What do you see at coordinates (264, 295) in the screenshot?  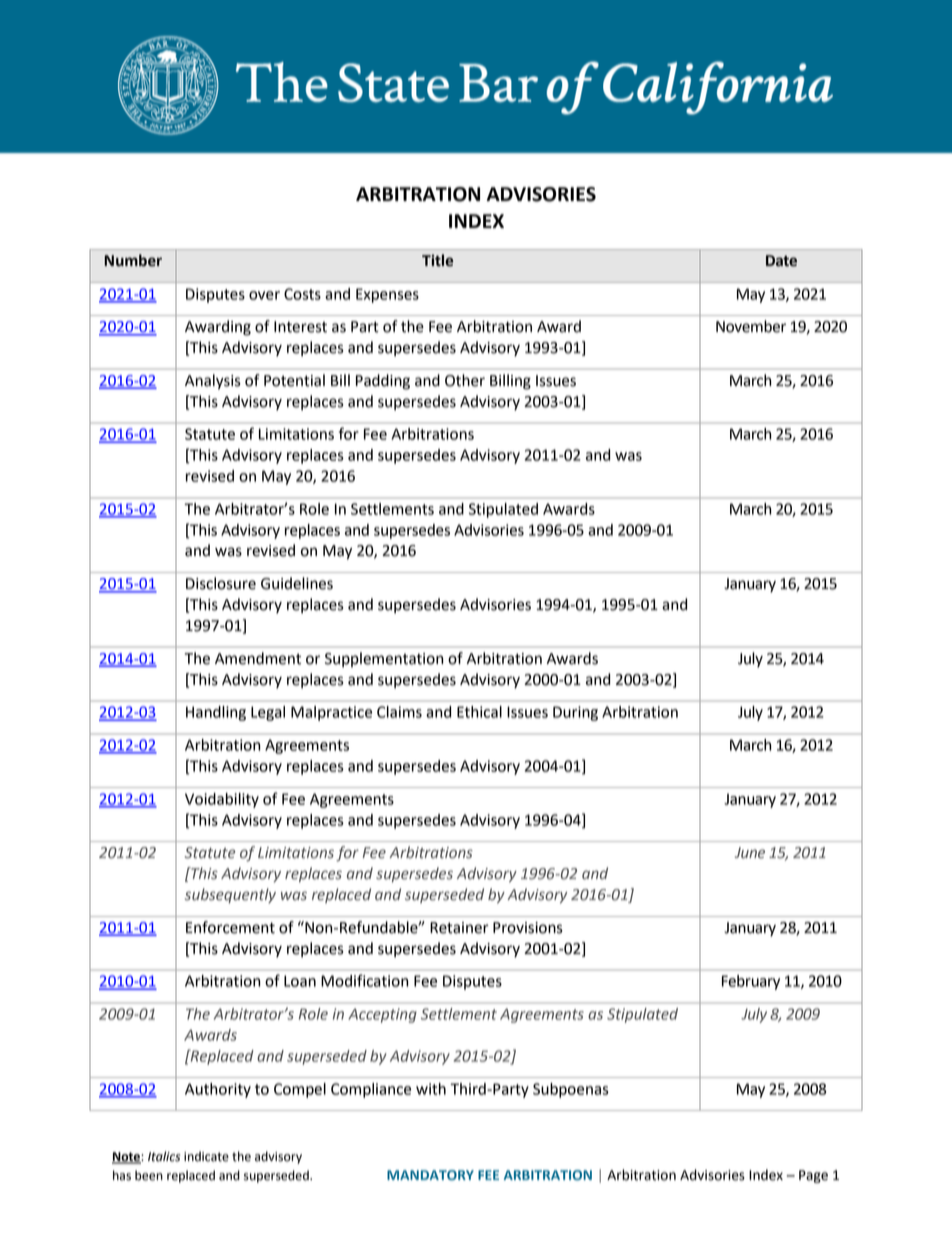 I see `over` at bounding box center [264, 295].
